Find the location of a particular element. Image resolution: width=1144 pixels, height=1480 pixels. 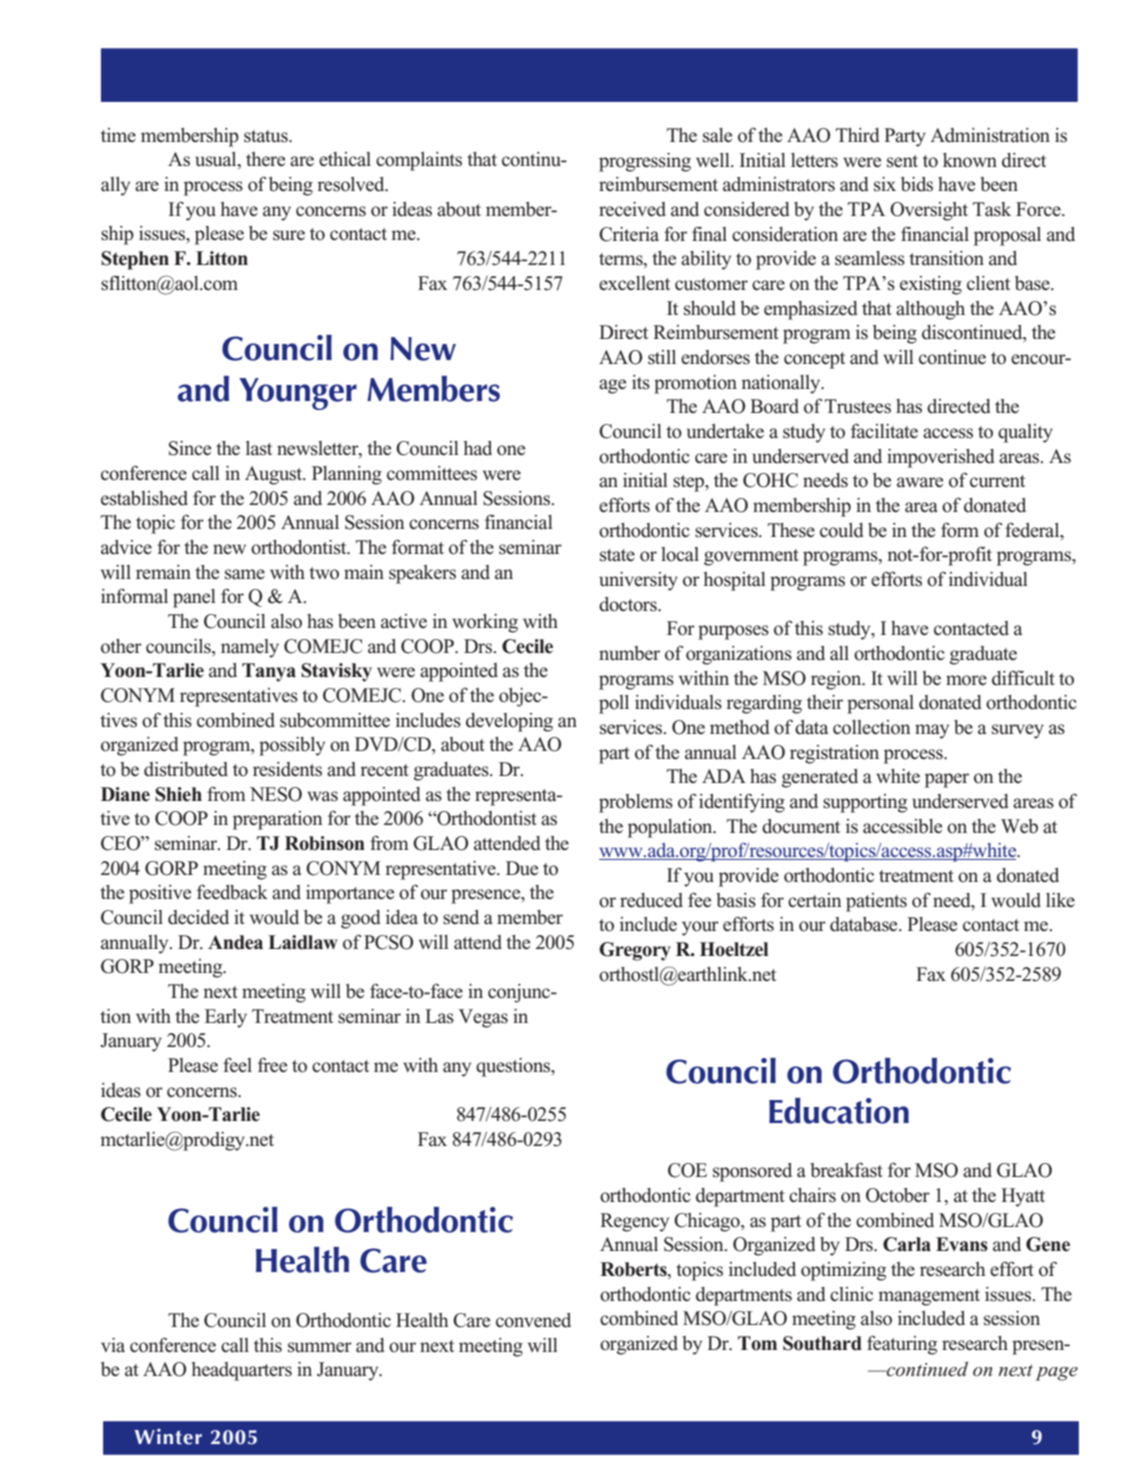

problems is located at coordinates (636, 803).
